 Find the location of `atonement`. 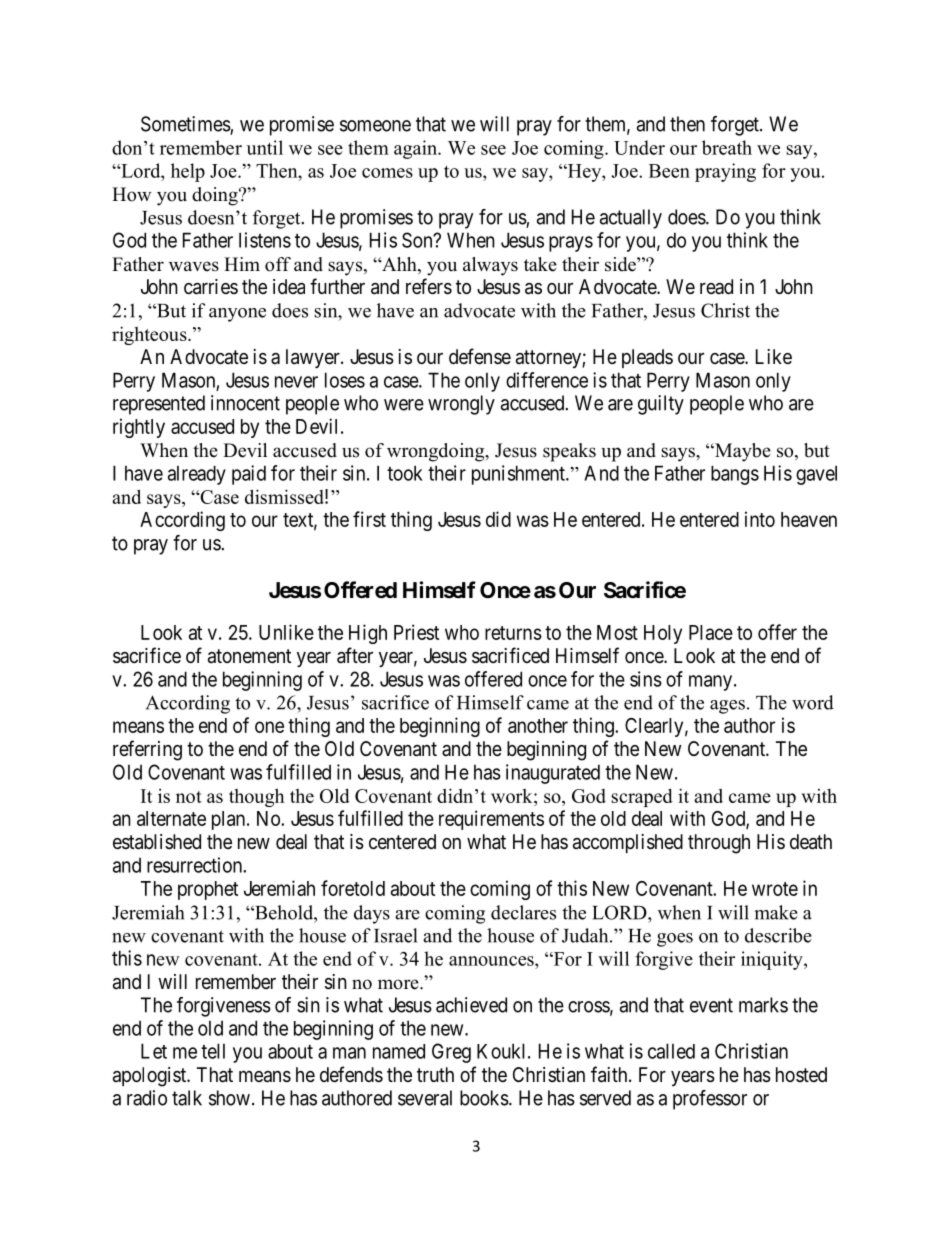

atonement is located at coordinates (249, 656).
